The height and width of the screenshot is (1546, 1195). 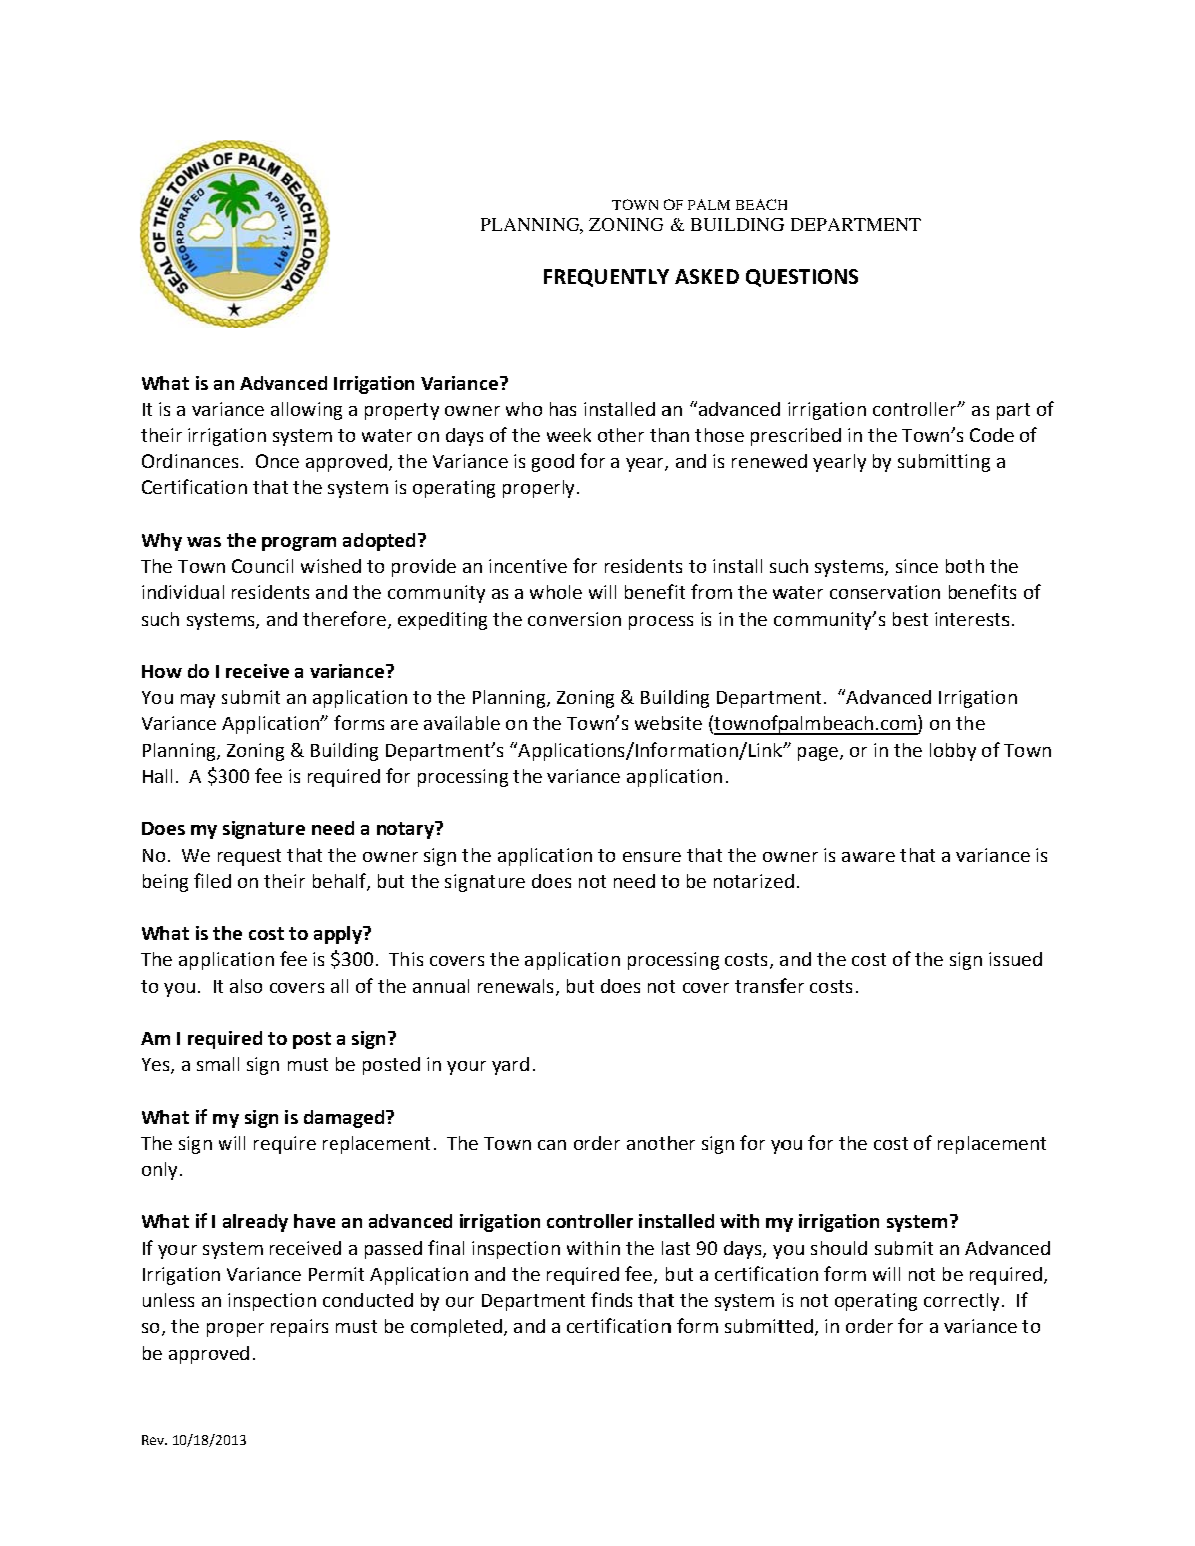 I want to click on ASKED, so click(x=707, y=276).
